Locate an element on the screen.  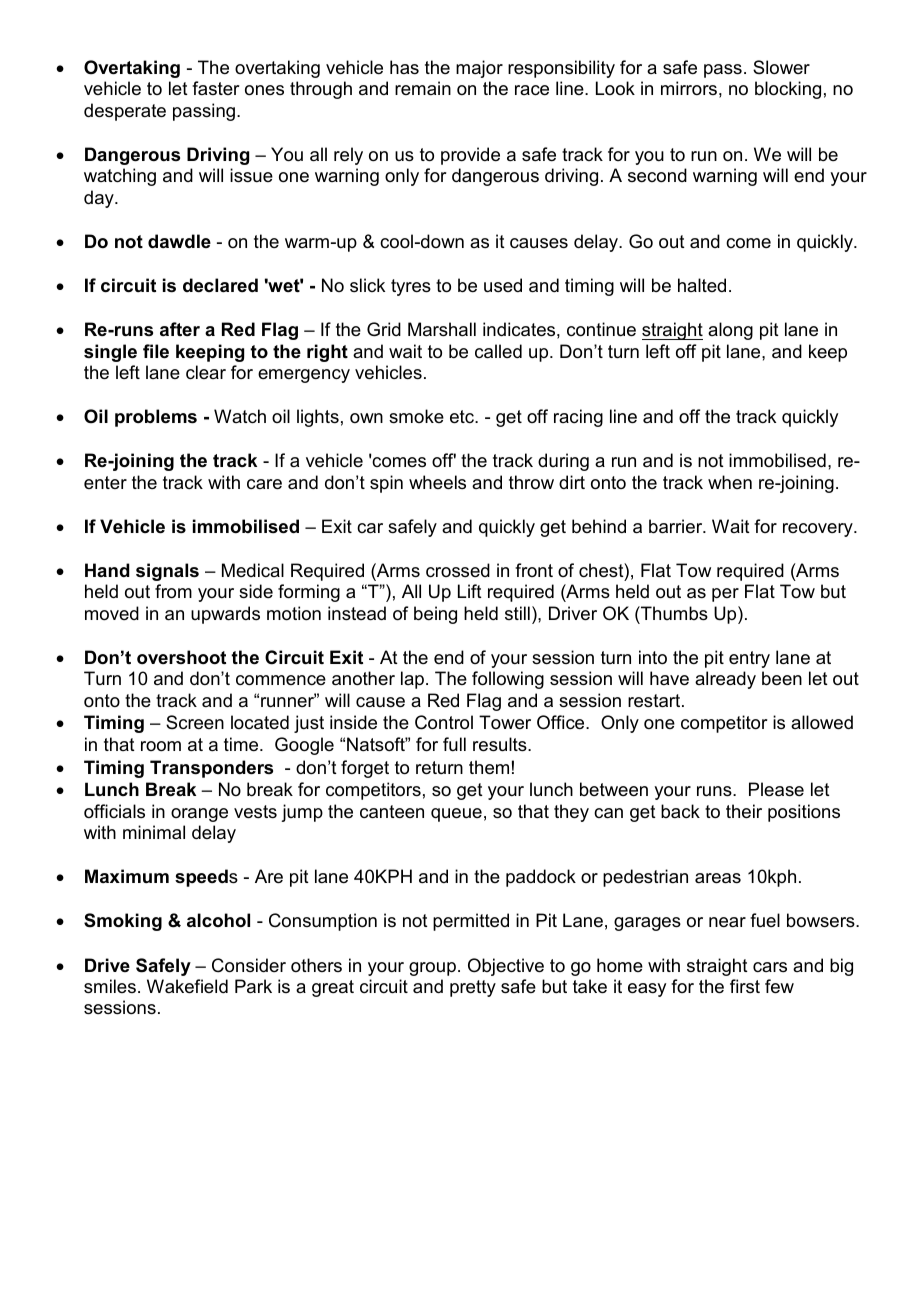
cars is located at coordinates (770, 967).
